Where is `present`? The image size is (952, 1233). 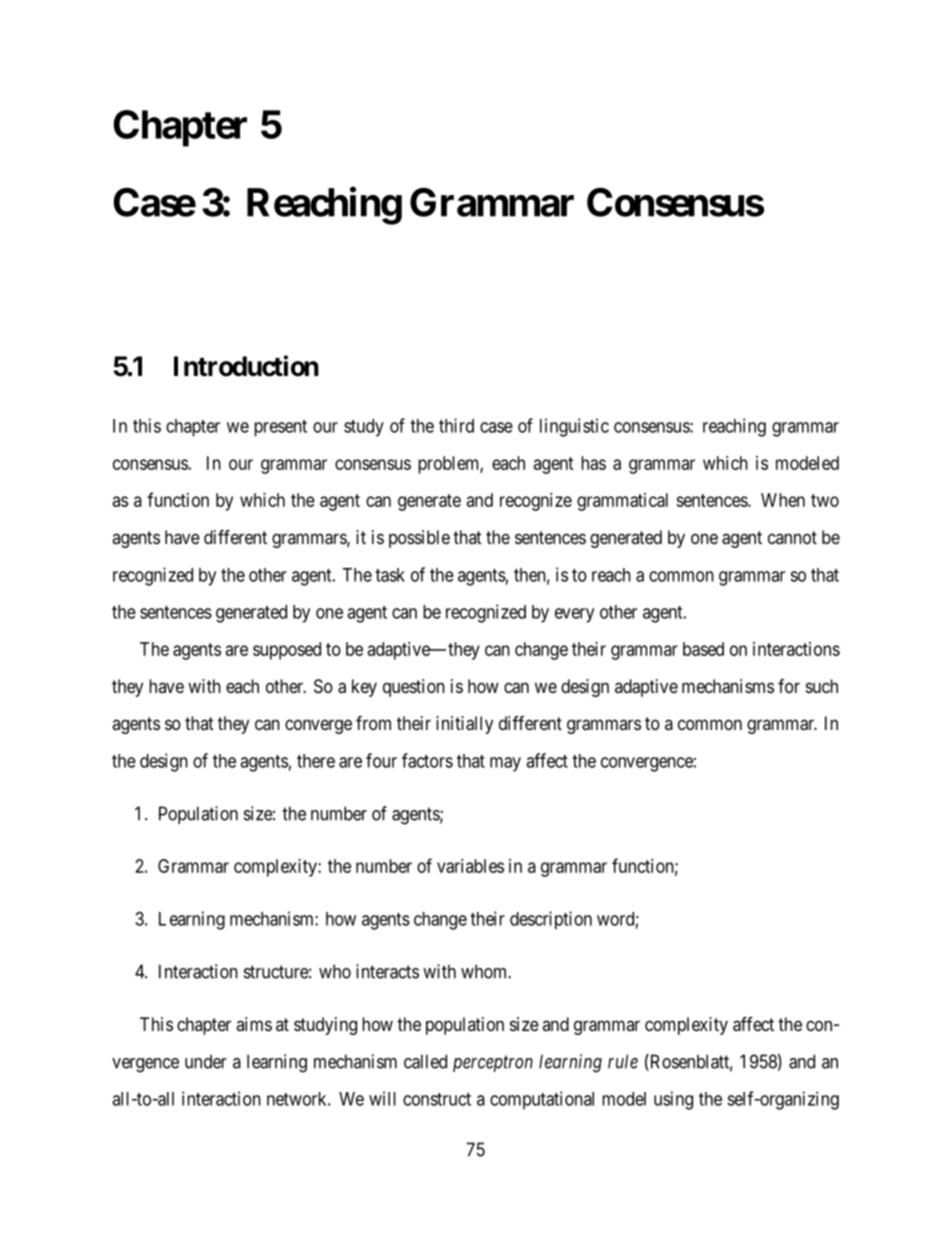 present is located at coordinates (280, 428).
